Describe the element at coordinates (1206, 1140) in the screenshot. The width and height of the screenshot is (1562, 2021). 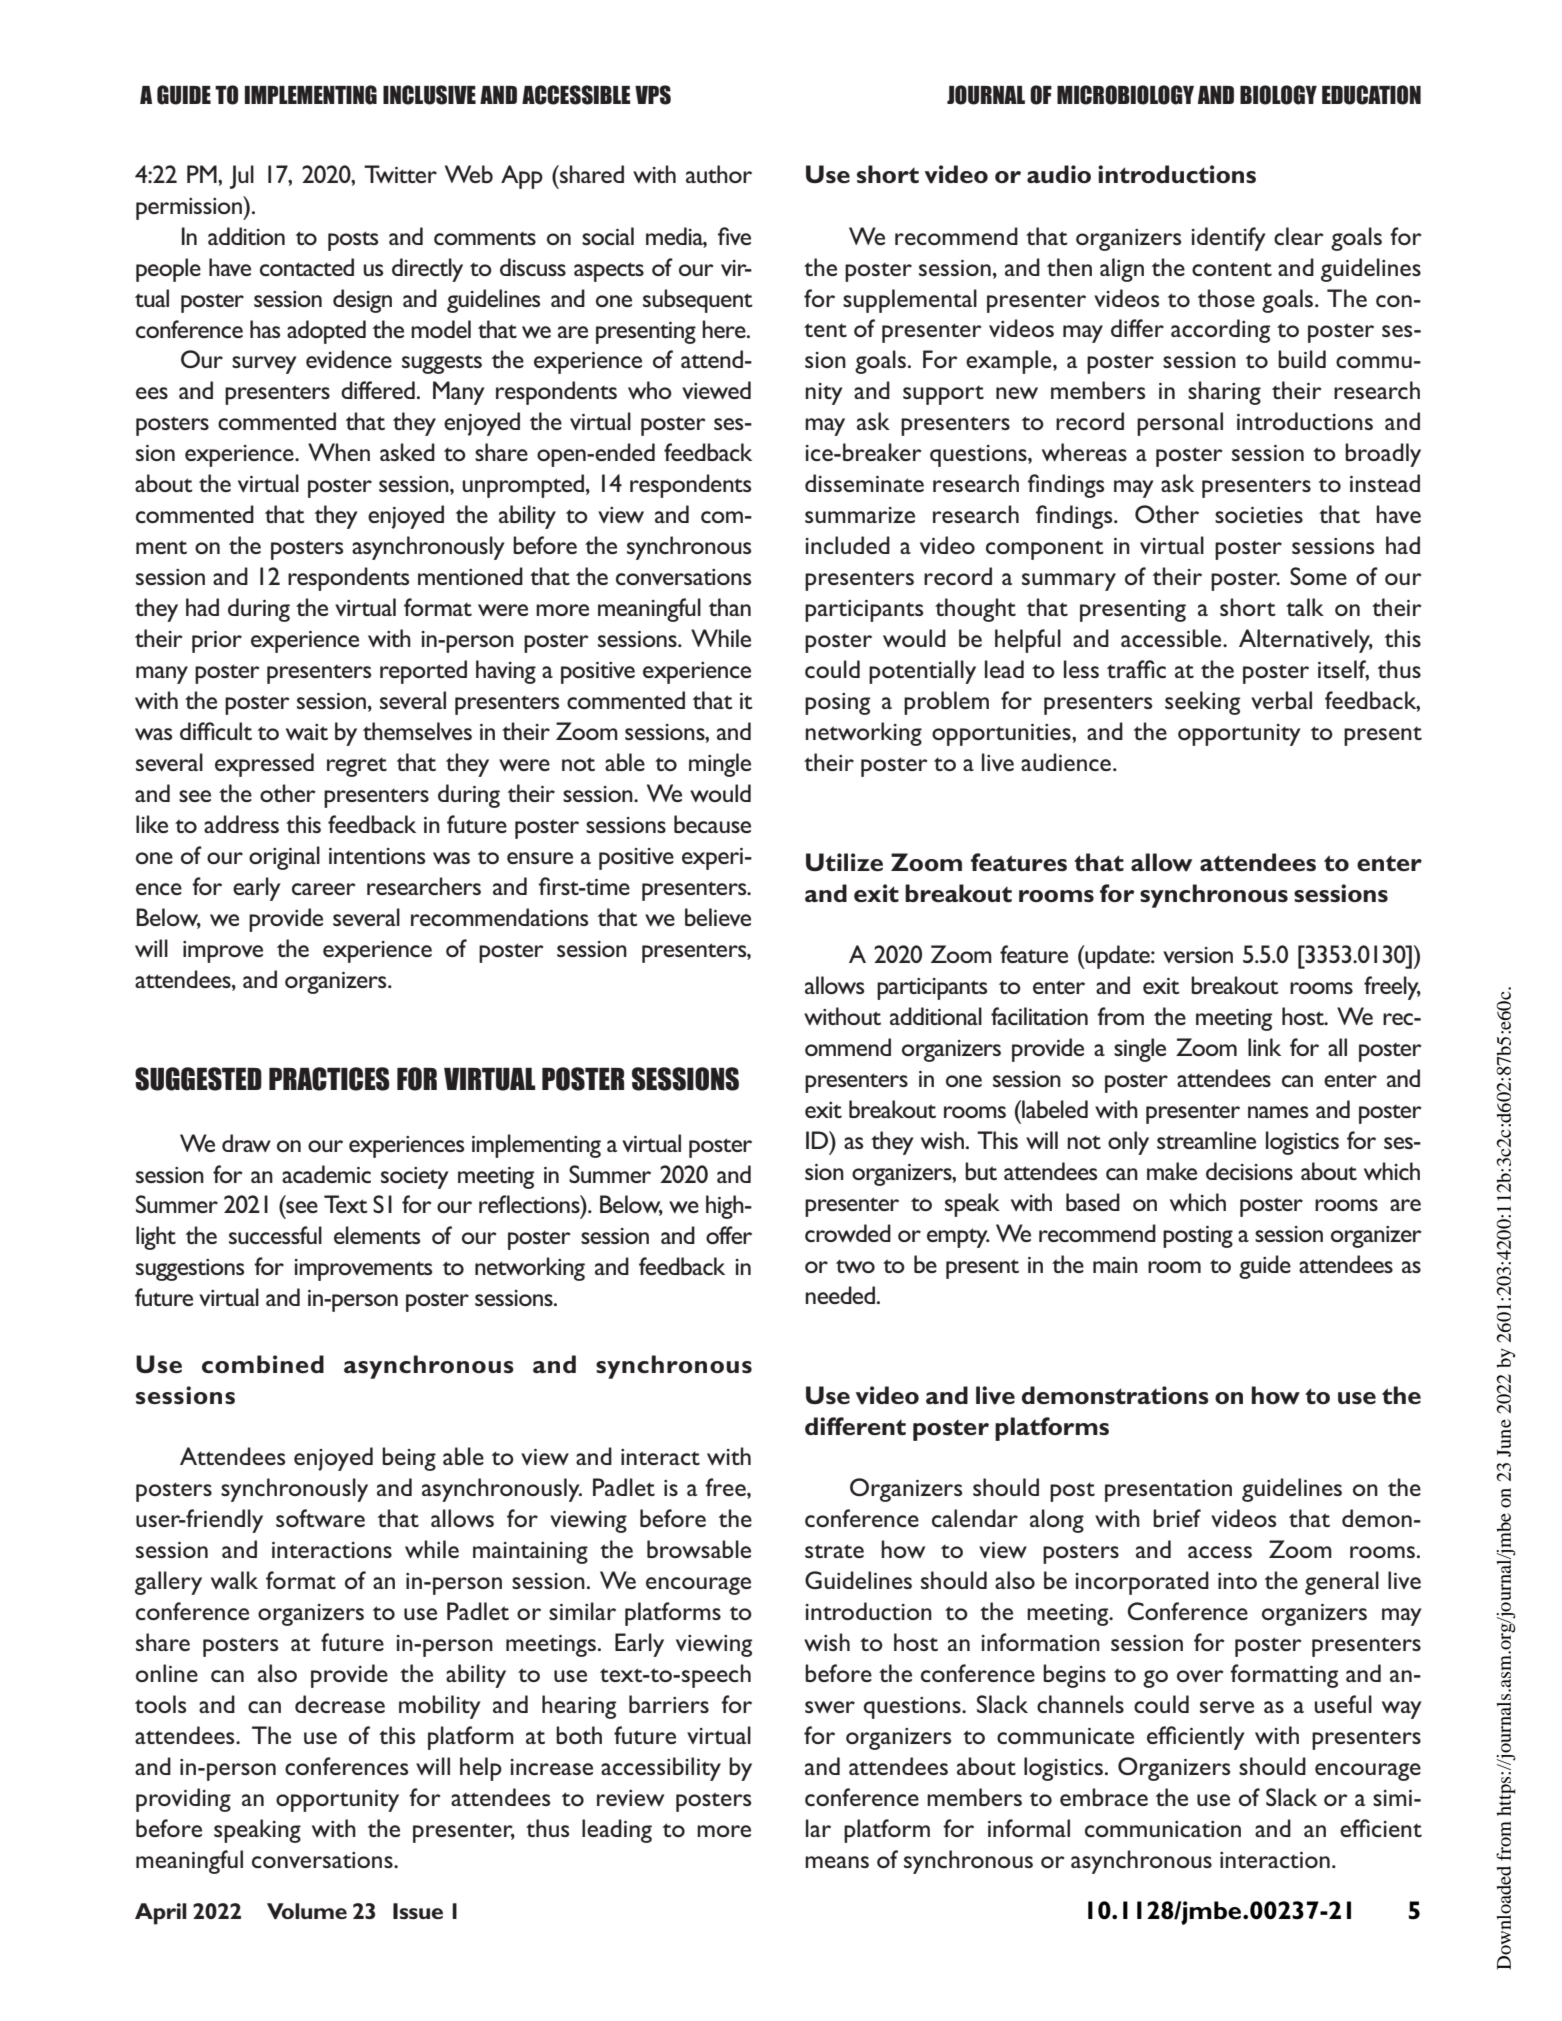
I see `streamline` at that location.
